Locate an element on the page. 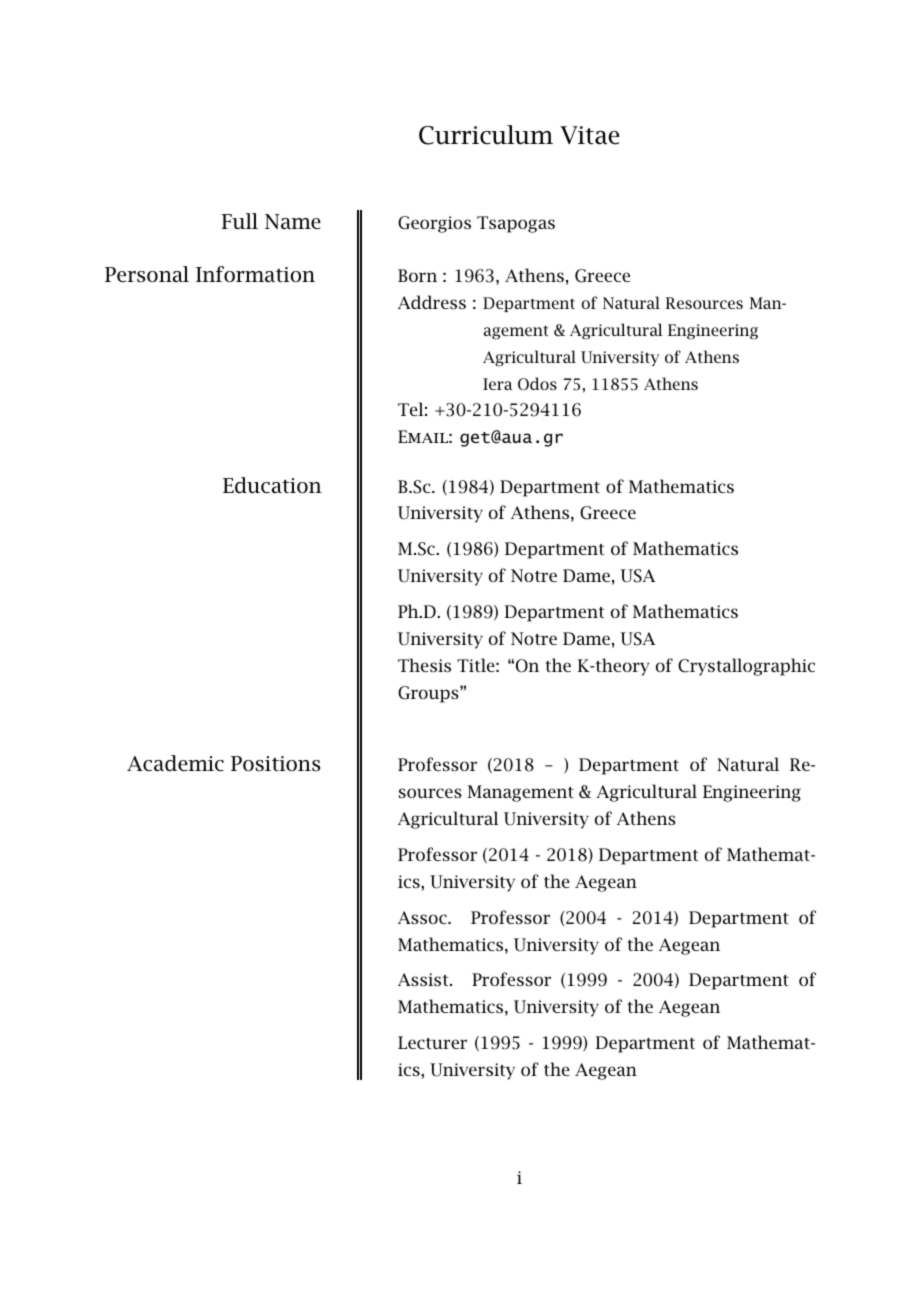  Born is located at coordinates (417, 275).
